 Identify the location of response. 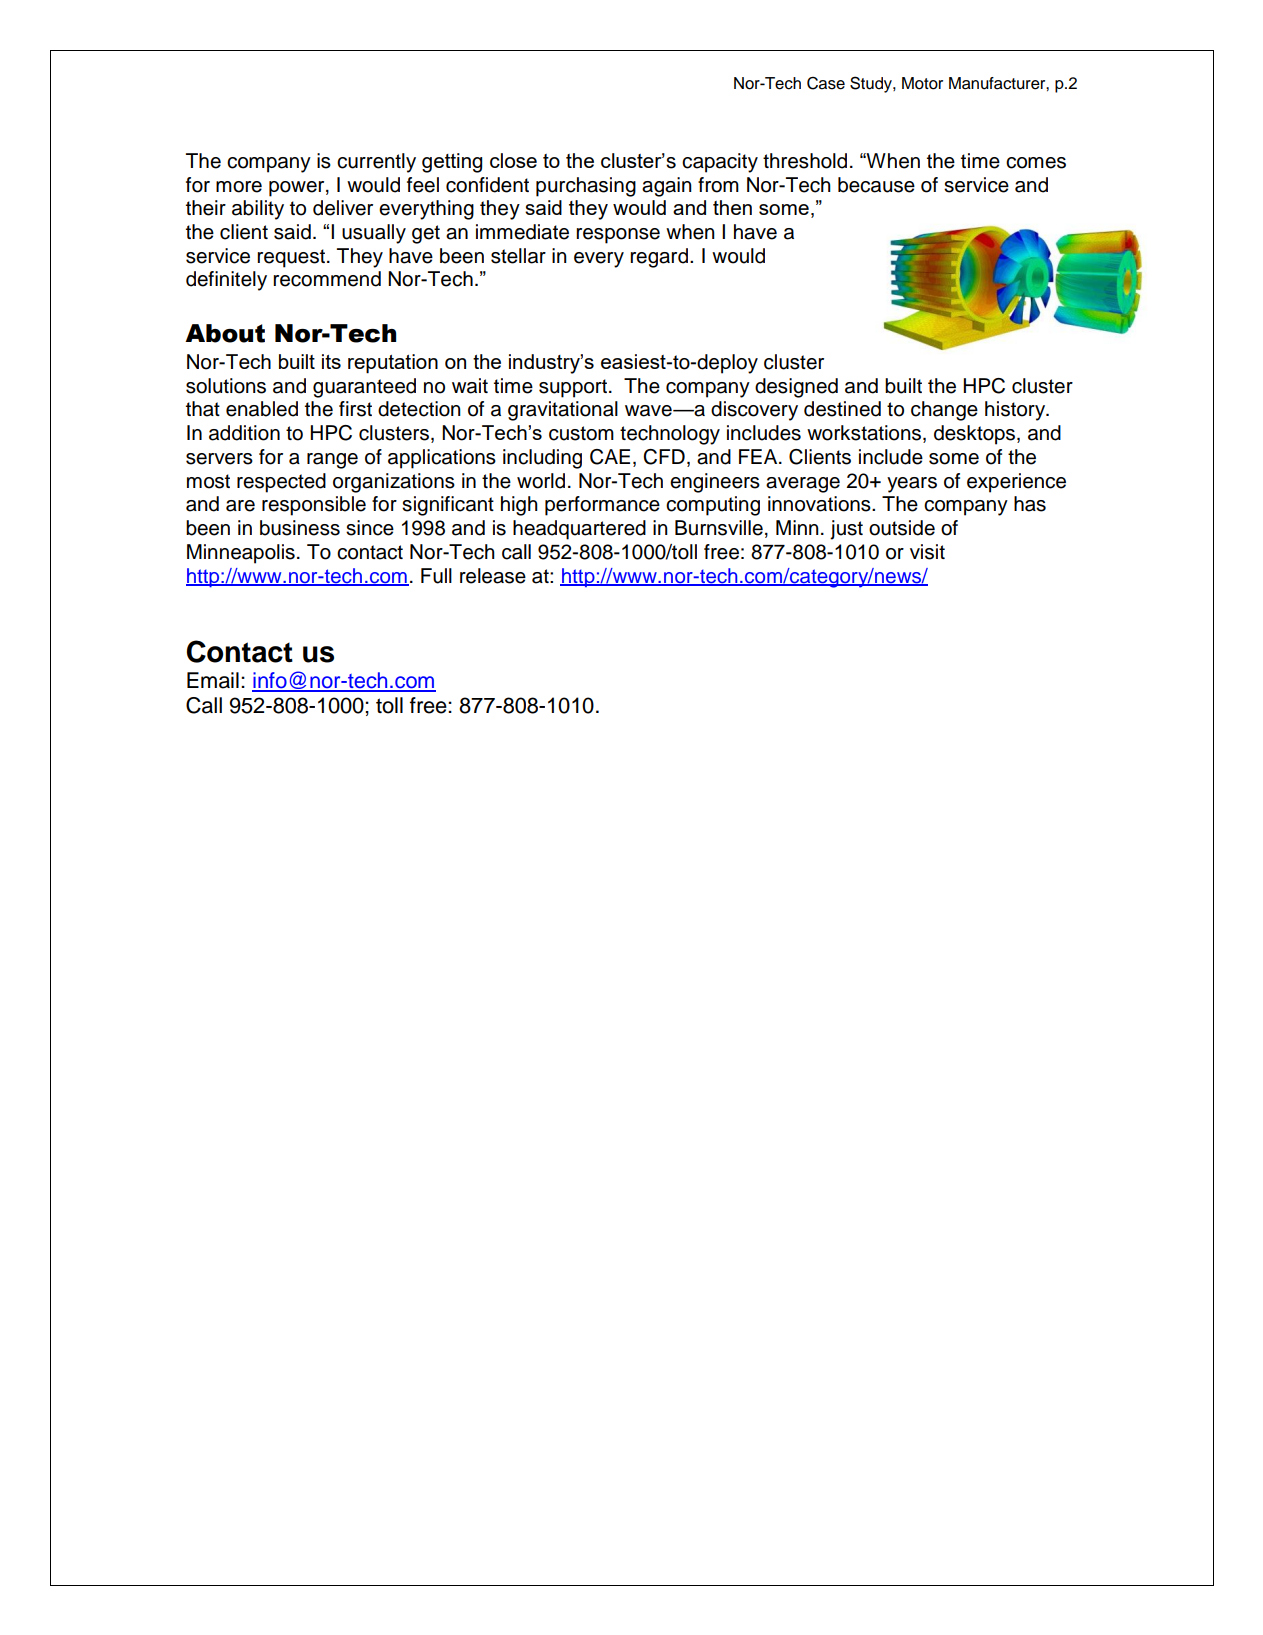
(618, 236).
